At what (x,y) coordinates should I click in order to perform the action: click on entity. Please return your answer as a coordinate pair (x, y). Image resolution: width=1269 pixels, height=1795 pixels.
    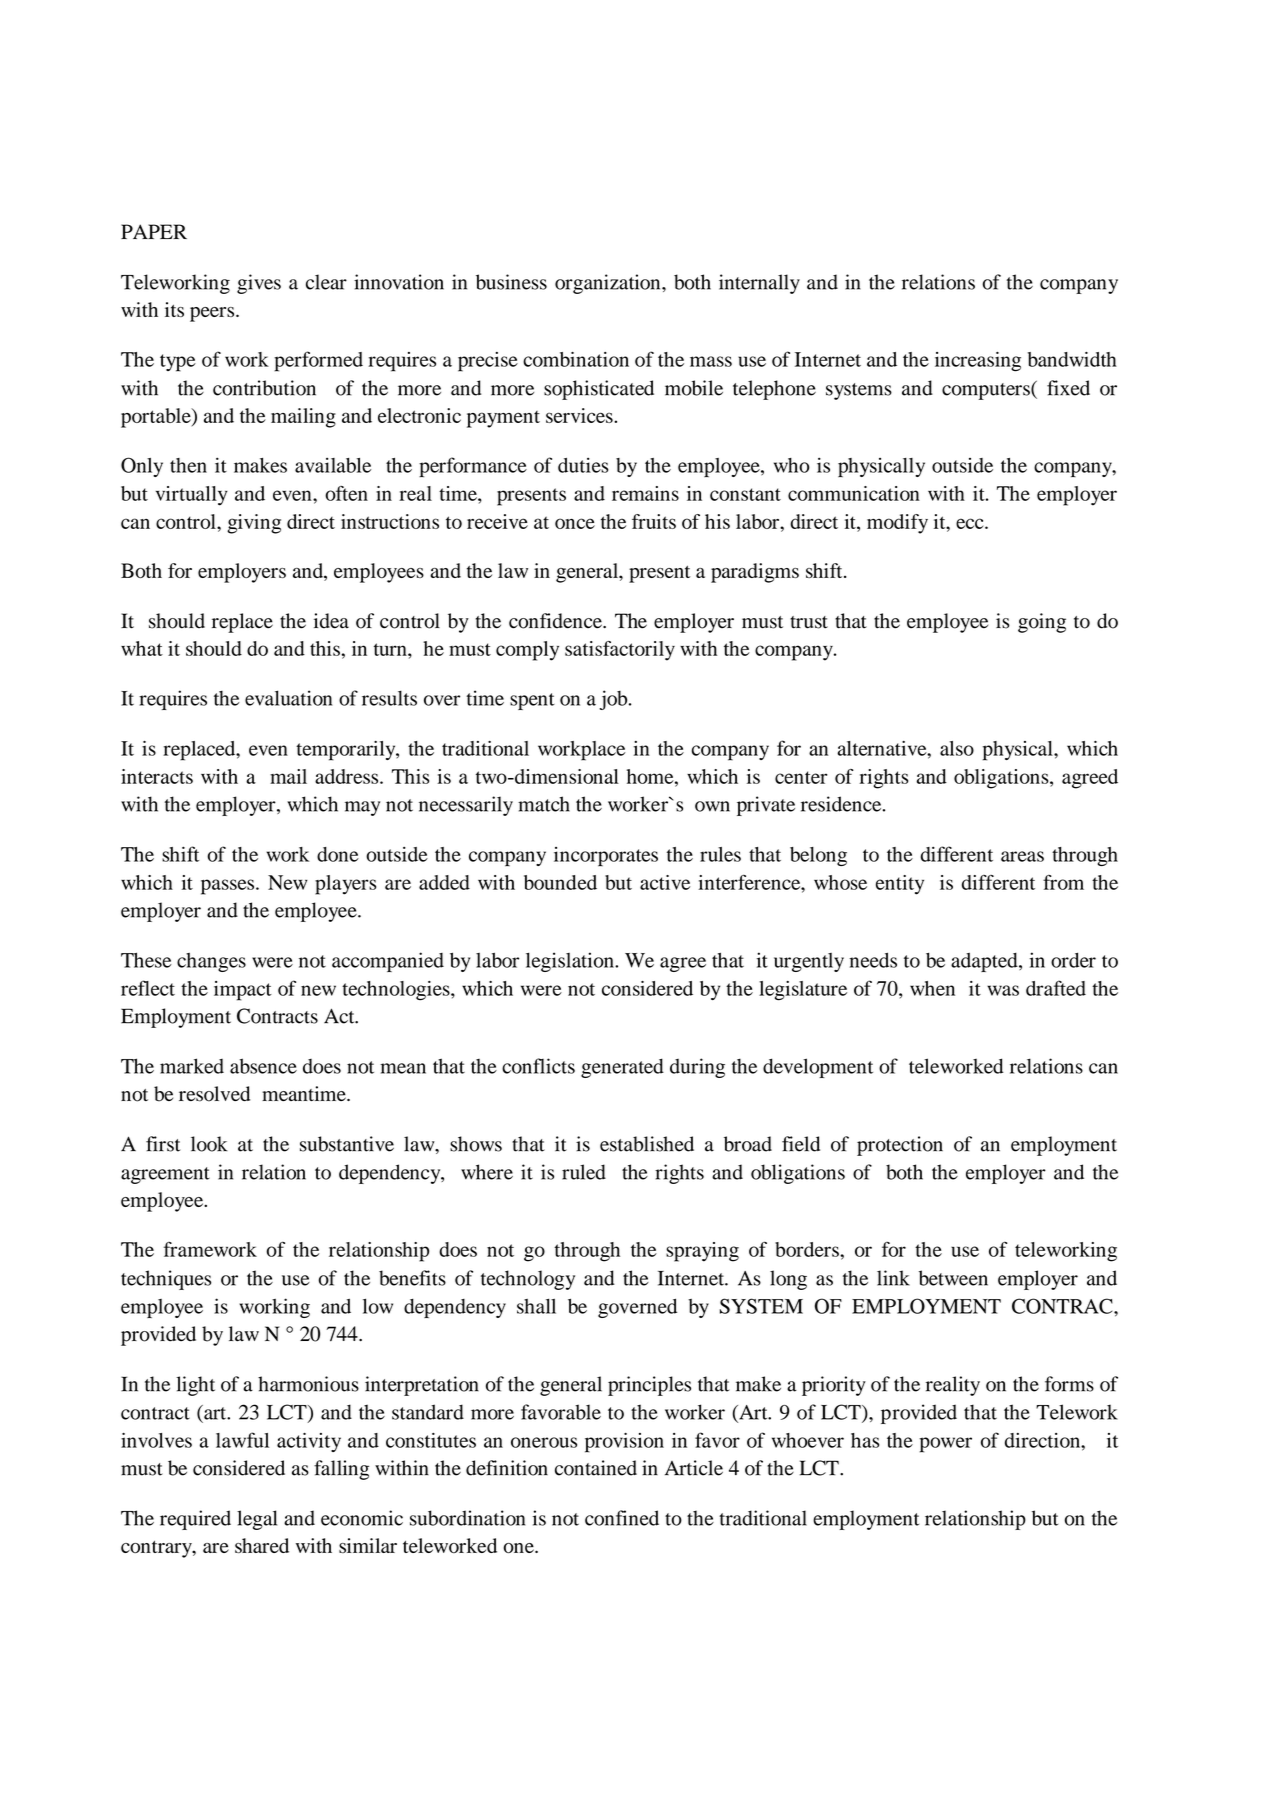
    Looking at the image, I should click on (900, 885).
